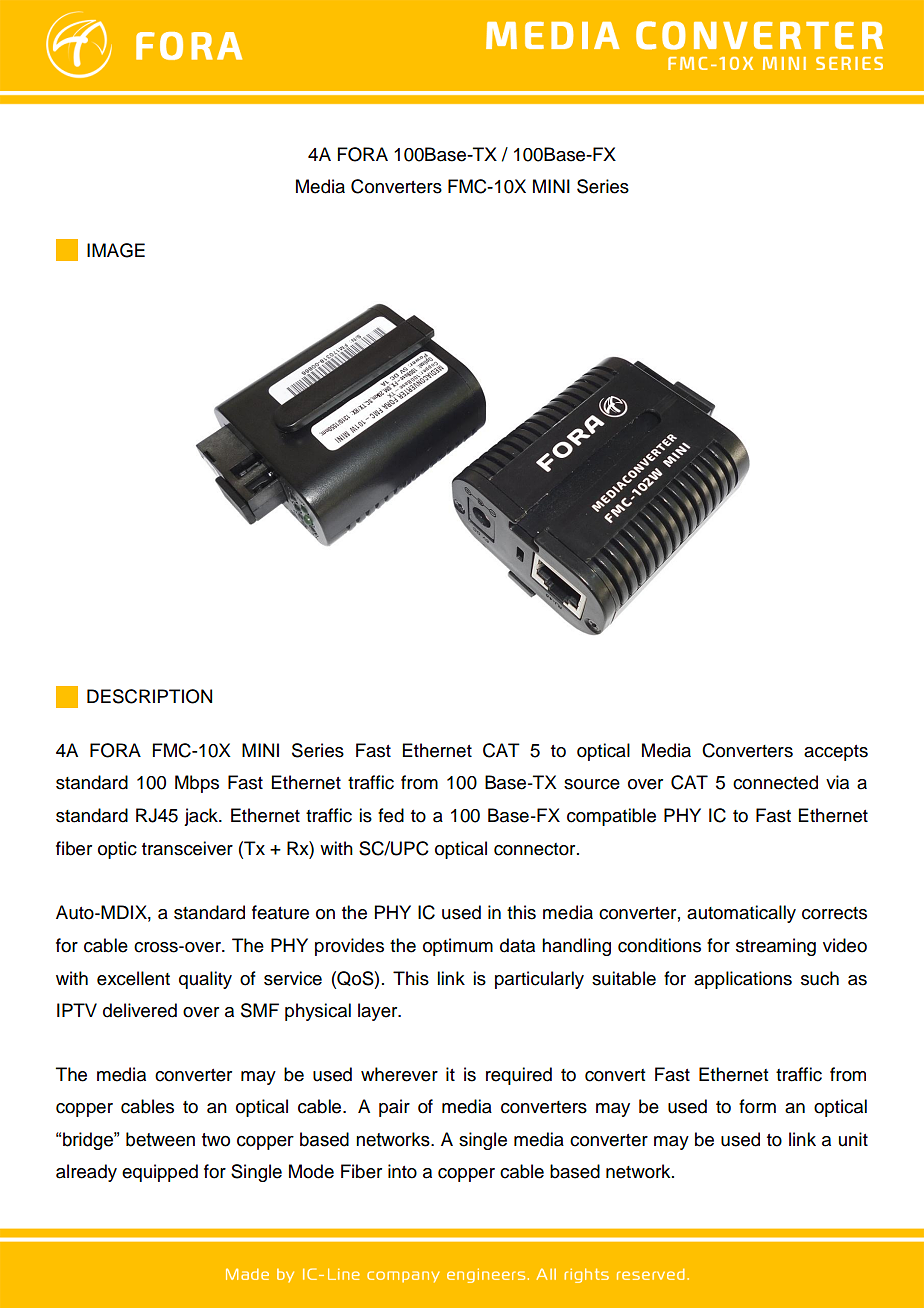 The image size is (924, 1308). What do you see at coordinates (149, 696) in the screenshot?
I see `DESCRIPTION` at bounding box center [149, 696].
